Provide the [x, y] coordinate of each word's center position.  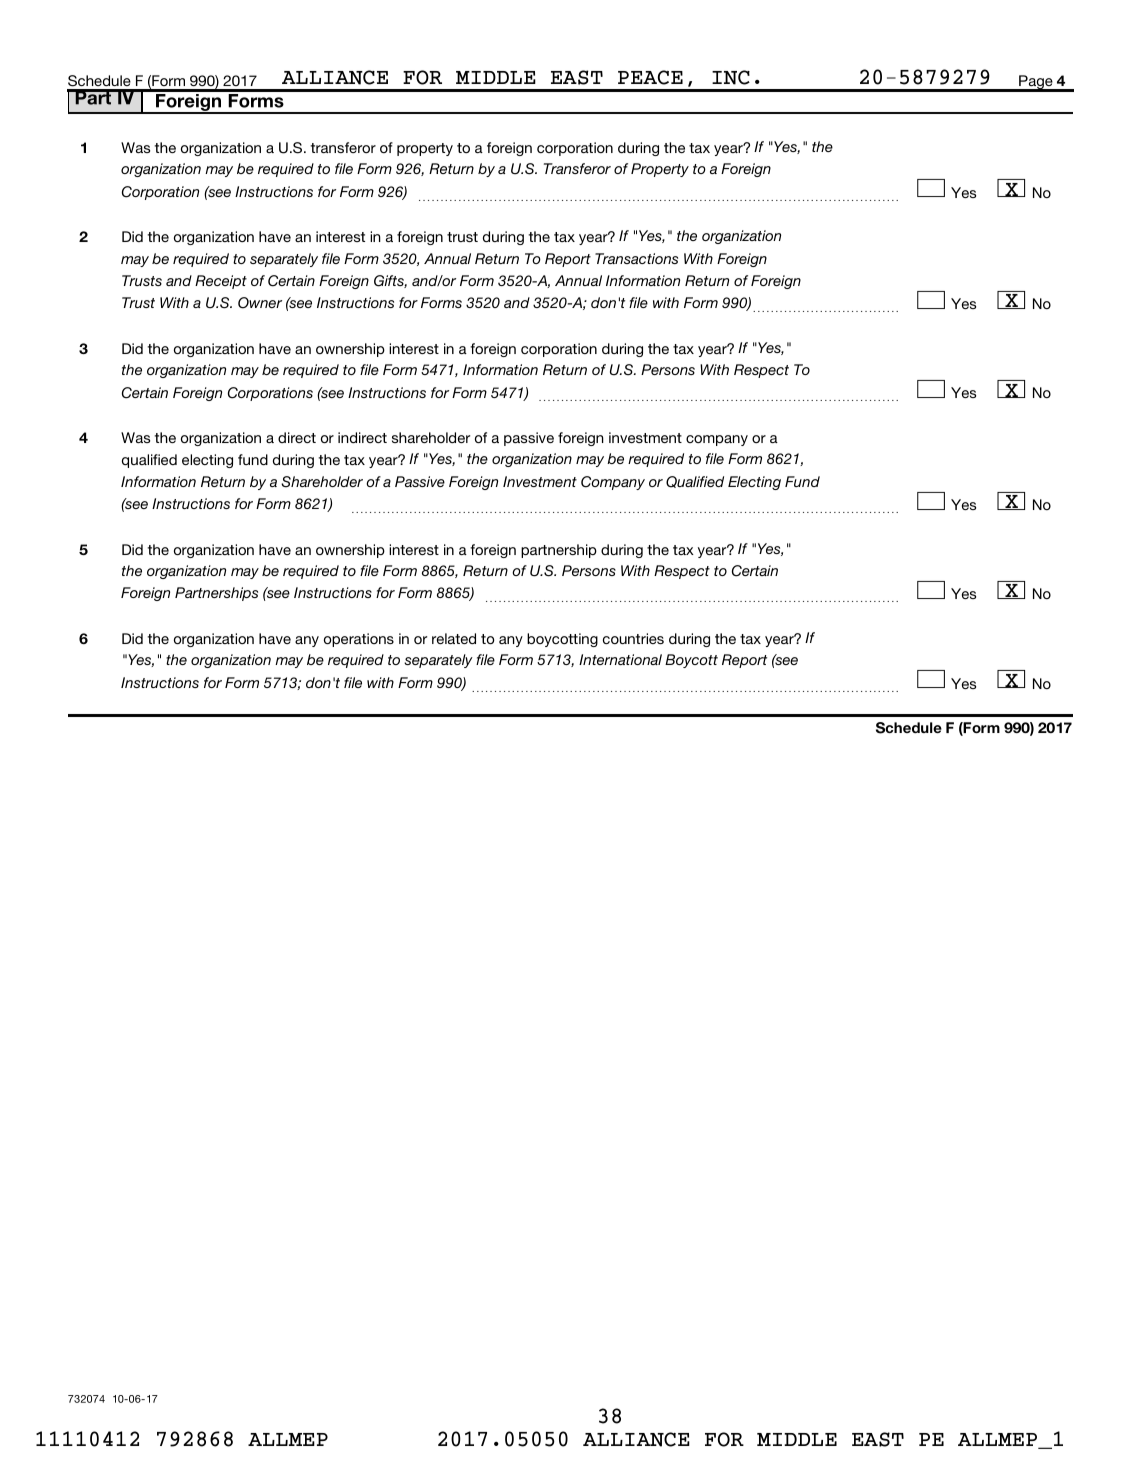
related [454, 638]
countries [633, 638]
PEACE [650, 77]
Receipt [221, 282]
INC [731, 77]
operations [359, 640]
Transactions [636, 258]
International [620, 659]
